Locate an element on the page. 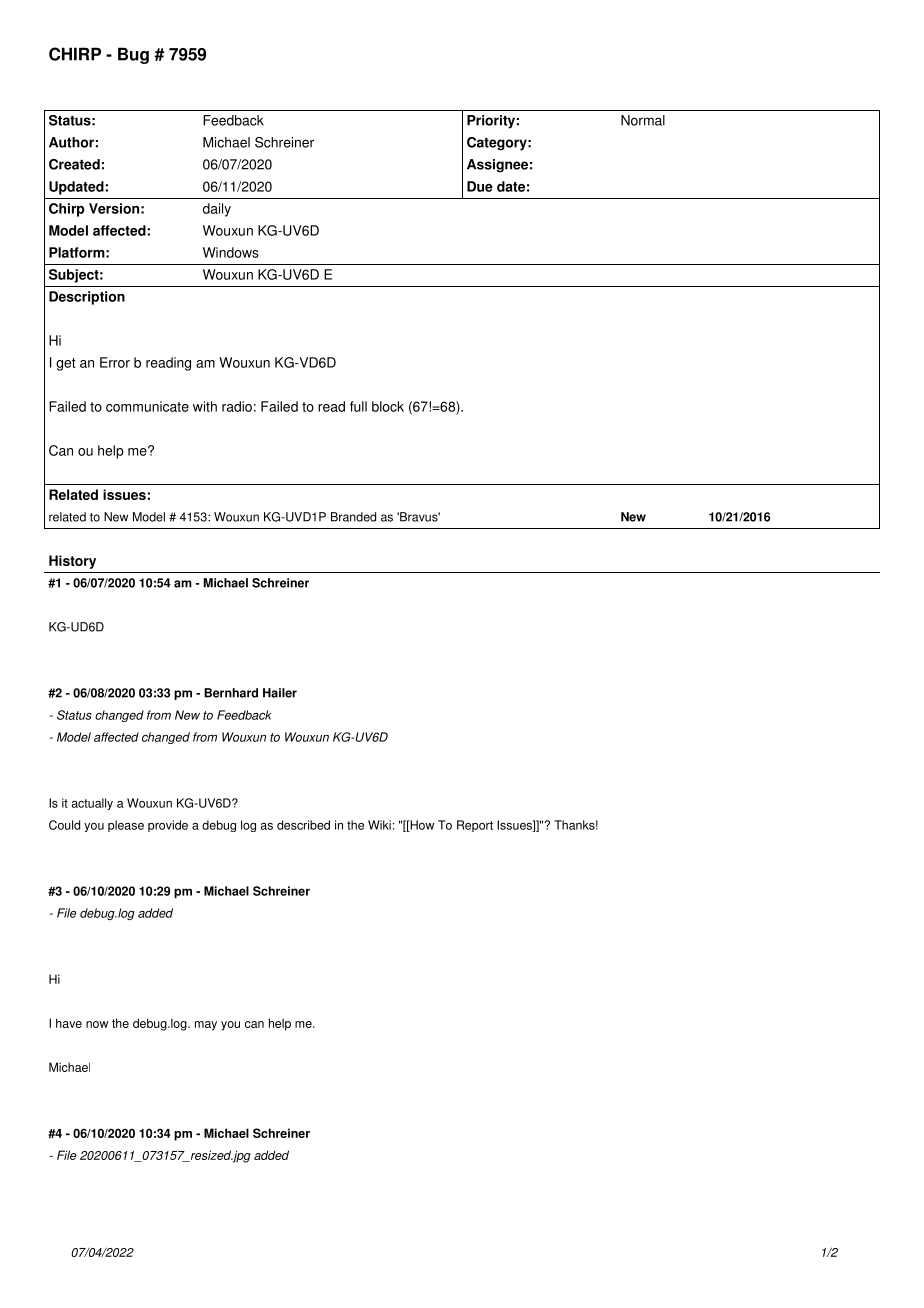 Image resolution: width=924 pixels, height=1308 pixels. may is located at coordinates (206, 1026).
